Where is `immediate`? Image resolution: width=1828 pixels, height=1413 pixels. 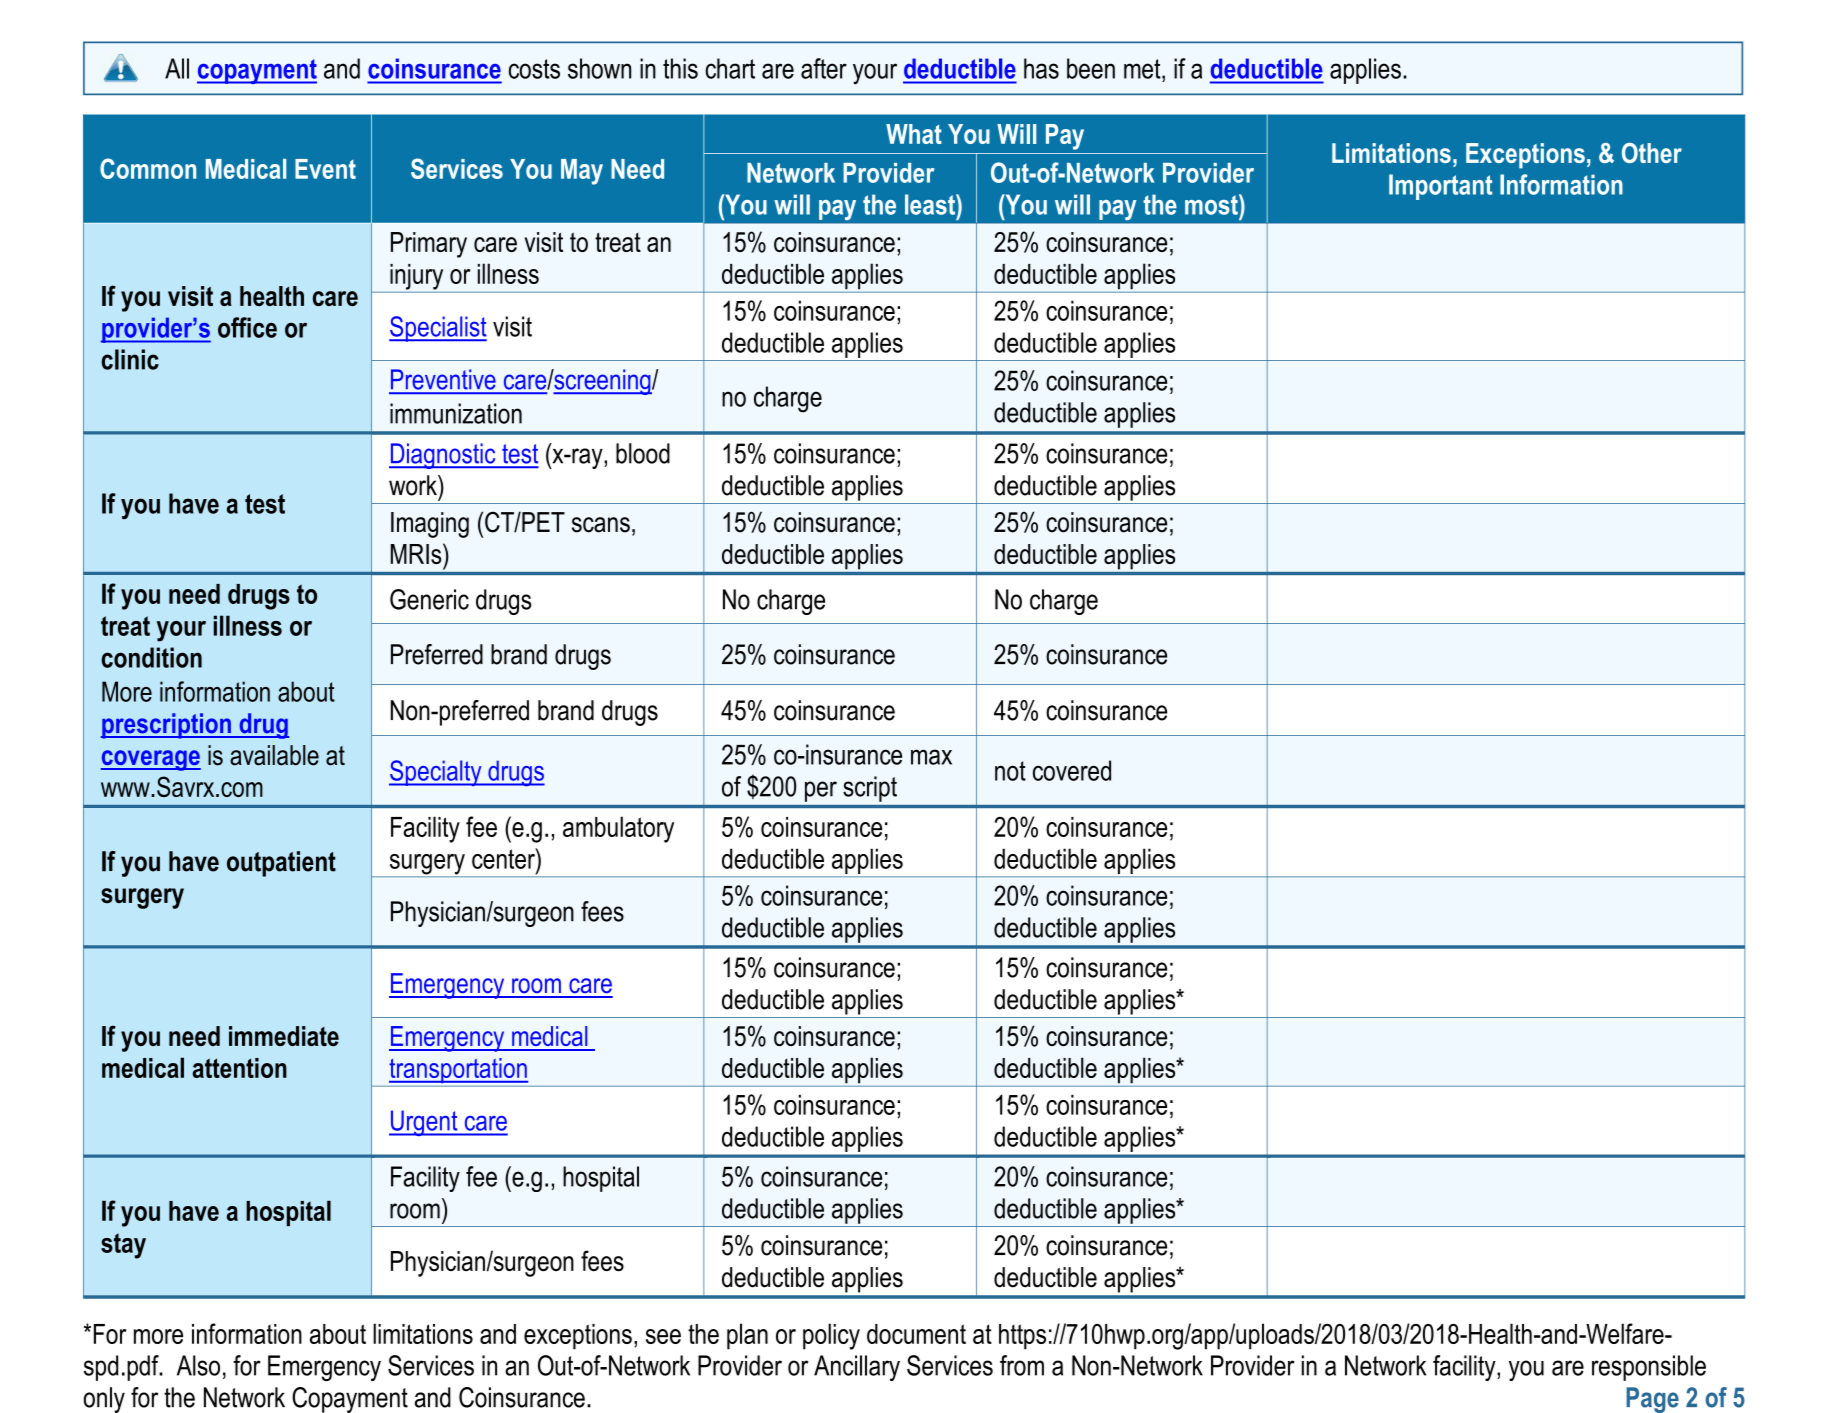
immediate is located at coordinates (284, 1036).
